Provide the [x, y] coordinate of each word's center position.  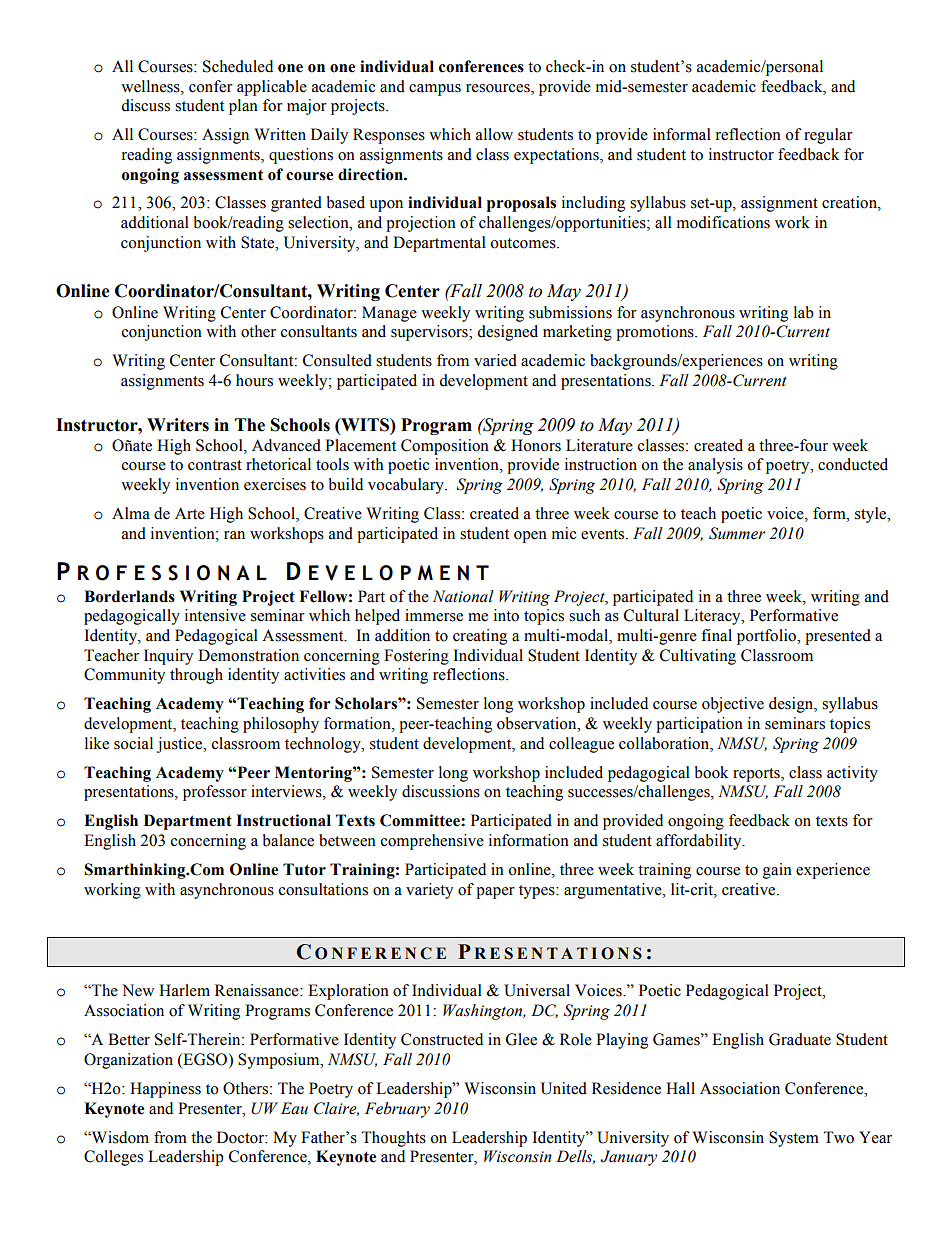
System [794, 1139]
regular [828, 136]
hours [254, 380]
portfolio [768, 637]
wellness [151, 86]
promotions [656, 333]
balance [288, 840]
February [397, 1110]
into [506, 615]
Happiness [165, 1090]
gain [777, 871]
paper [495, 893]
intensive [215, 615]
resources [499, 88]
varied [495, 360]
